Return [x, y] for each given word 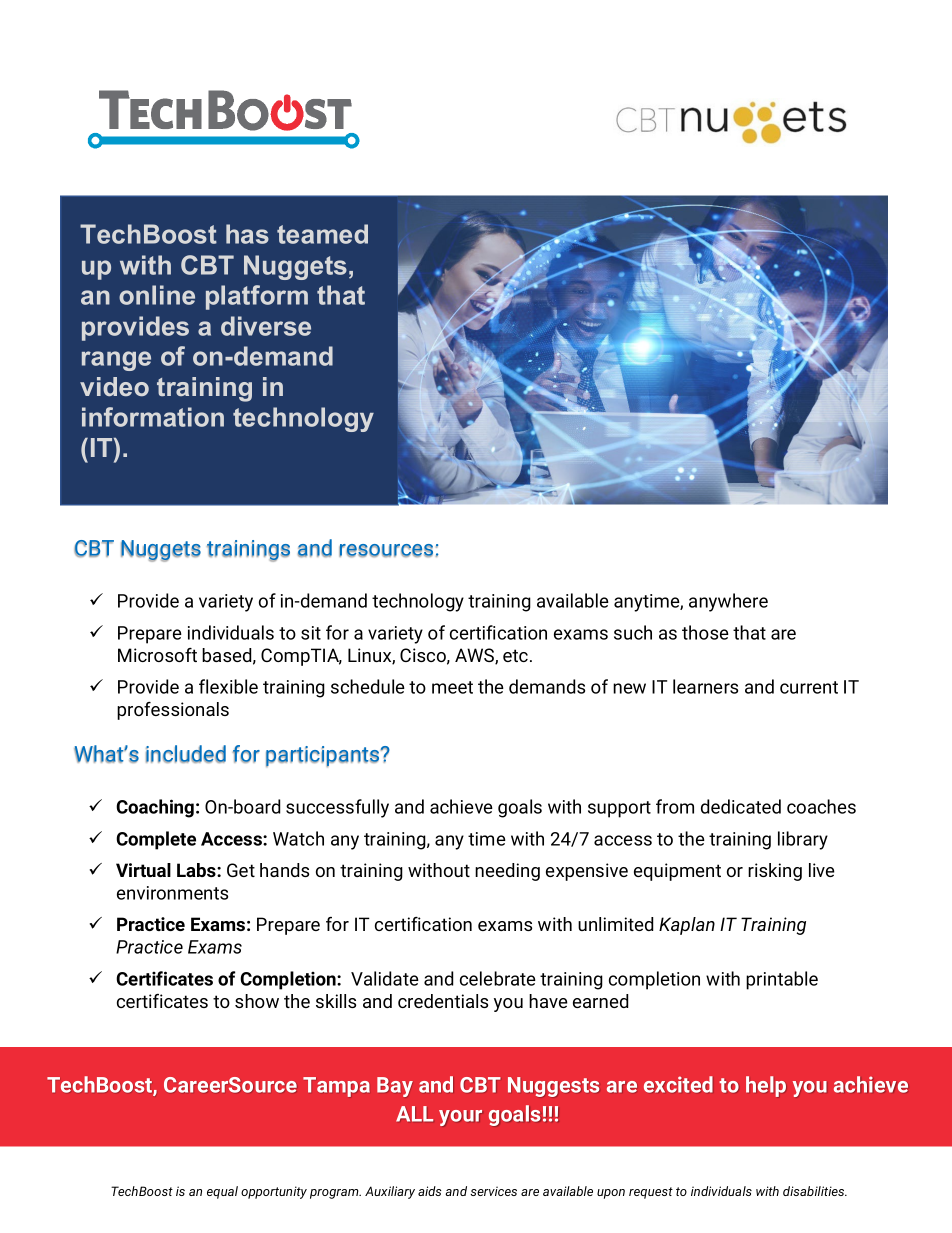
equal [222, 1192]
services [493, 1191]
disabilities [815, 1191]
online [157, 295]
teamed [322, 234]
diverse [266, 326]
